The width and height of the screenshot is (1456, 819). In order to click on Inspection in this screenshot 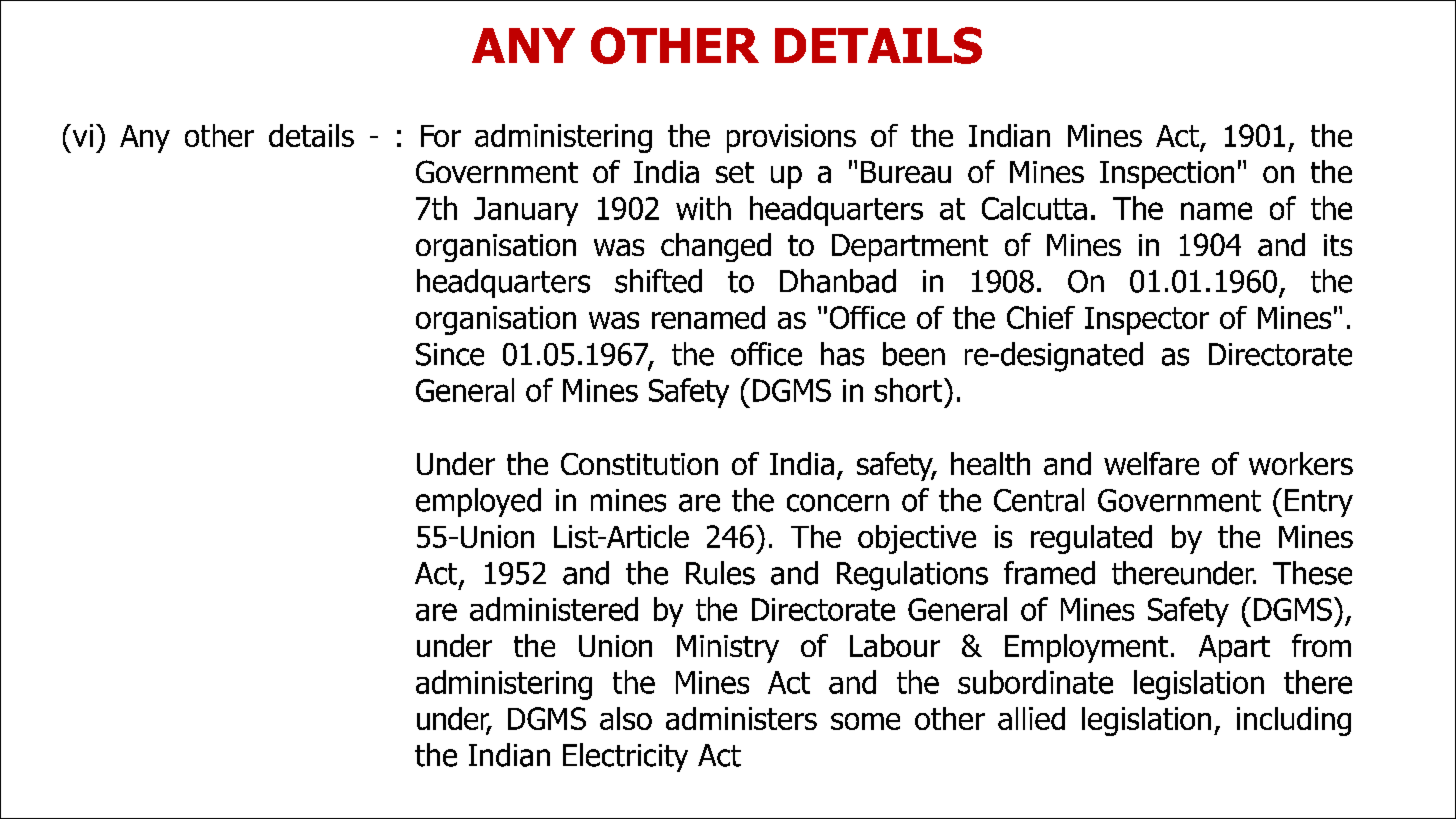, I will do `click(1167, 175)`.
